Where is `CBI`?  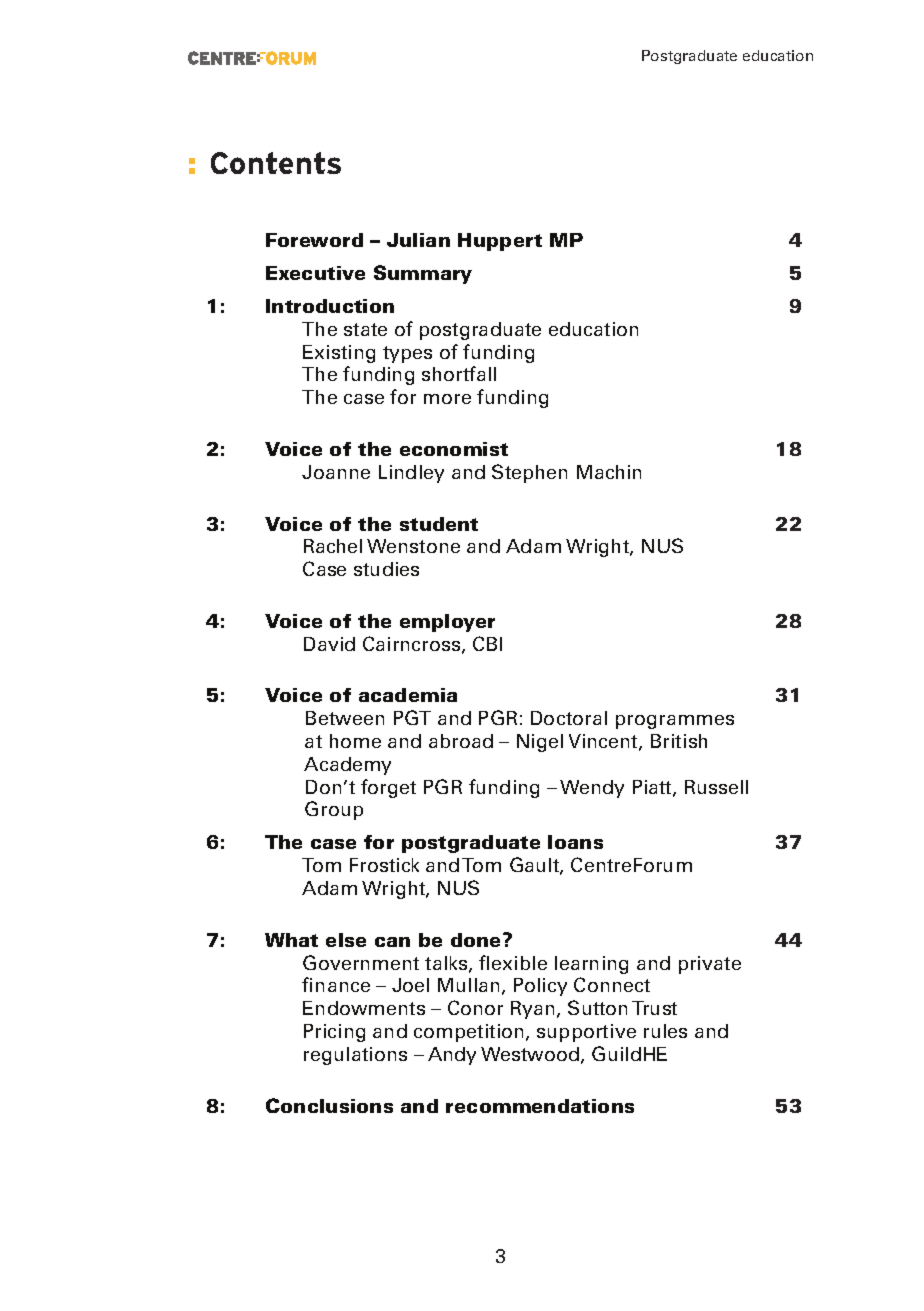 CBI is located at coordinates (487, 643).
